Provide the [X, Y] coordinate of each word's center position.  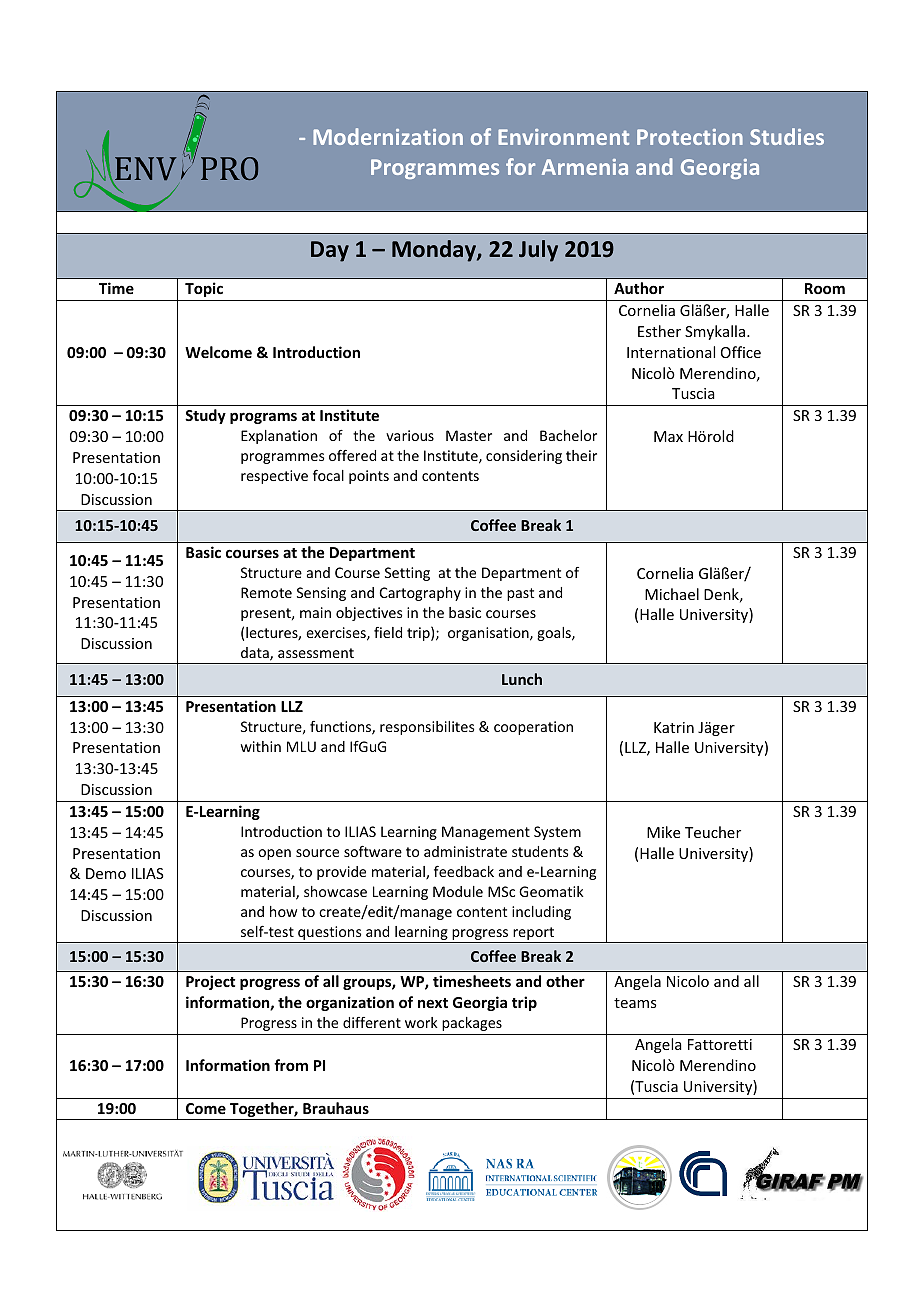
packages [472, 1024]
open [274, 854]
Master [469, 435]
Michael [672, 594]
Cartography [420, 594]
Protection [690, 137]
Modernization [388, 136]
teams [635, 1003]
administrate [465, 851]
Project [210, 982]
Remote [266, 592]
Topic [204, 289]
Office [741, 352]
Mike [663, 832]
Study [205, 416]
